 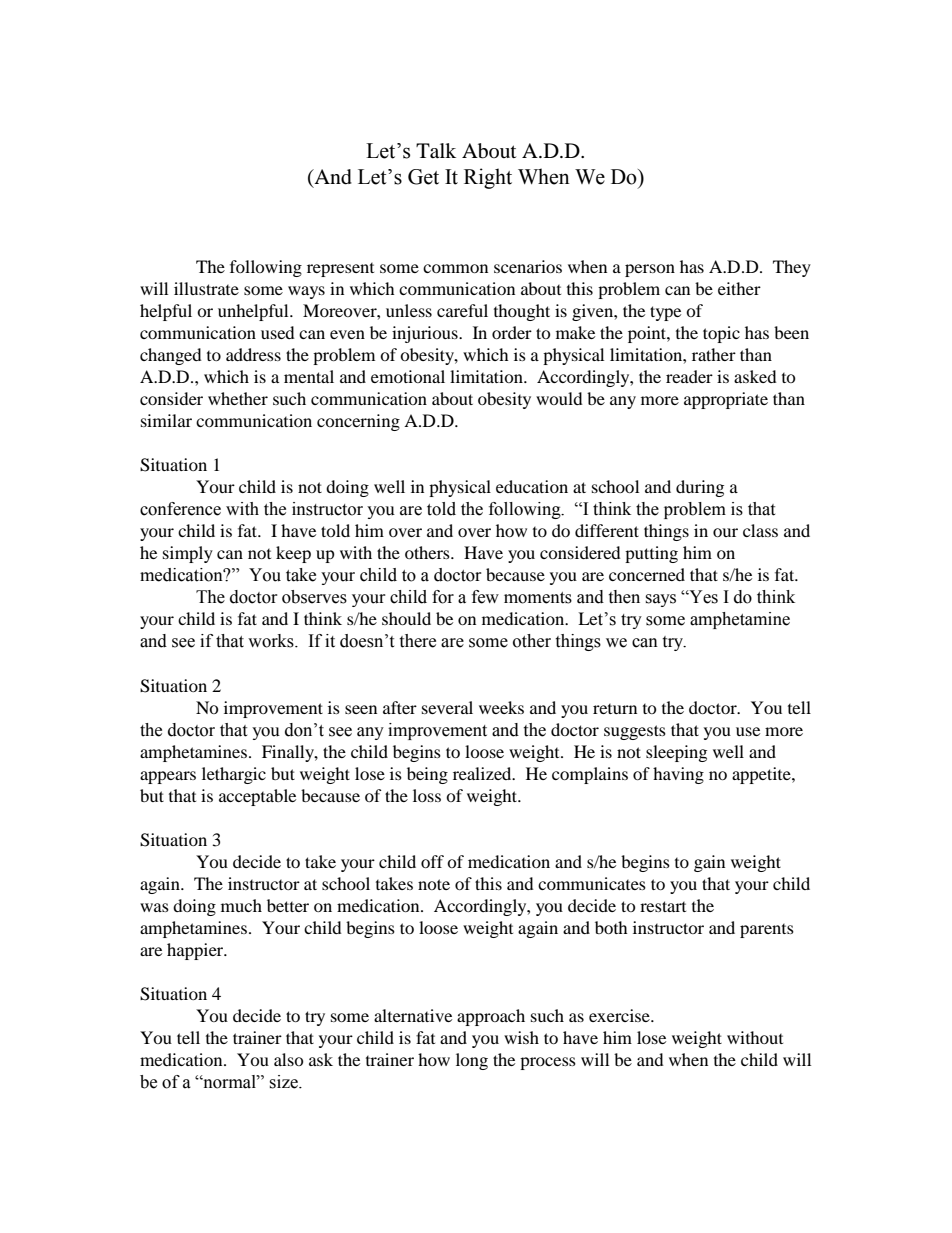 I want to click on lethargic, so click(x=234, y=775).
